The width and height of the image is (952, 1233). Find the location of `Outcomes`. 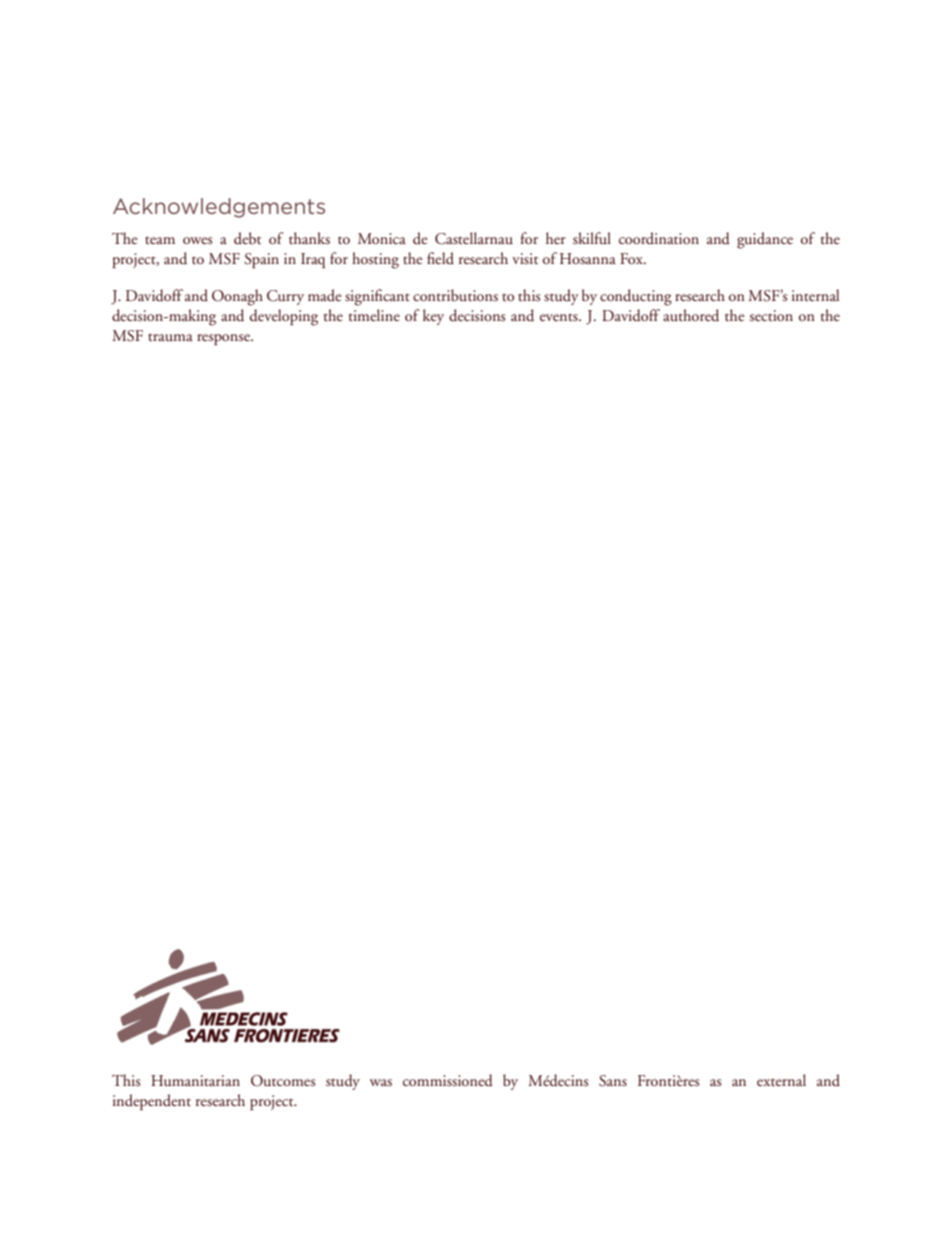

Outcomes is located at coordinates (283, 1081).
